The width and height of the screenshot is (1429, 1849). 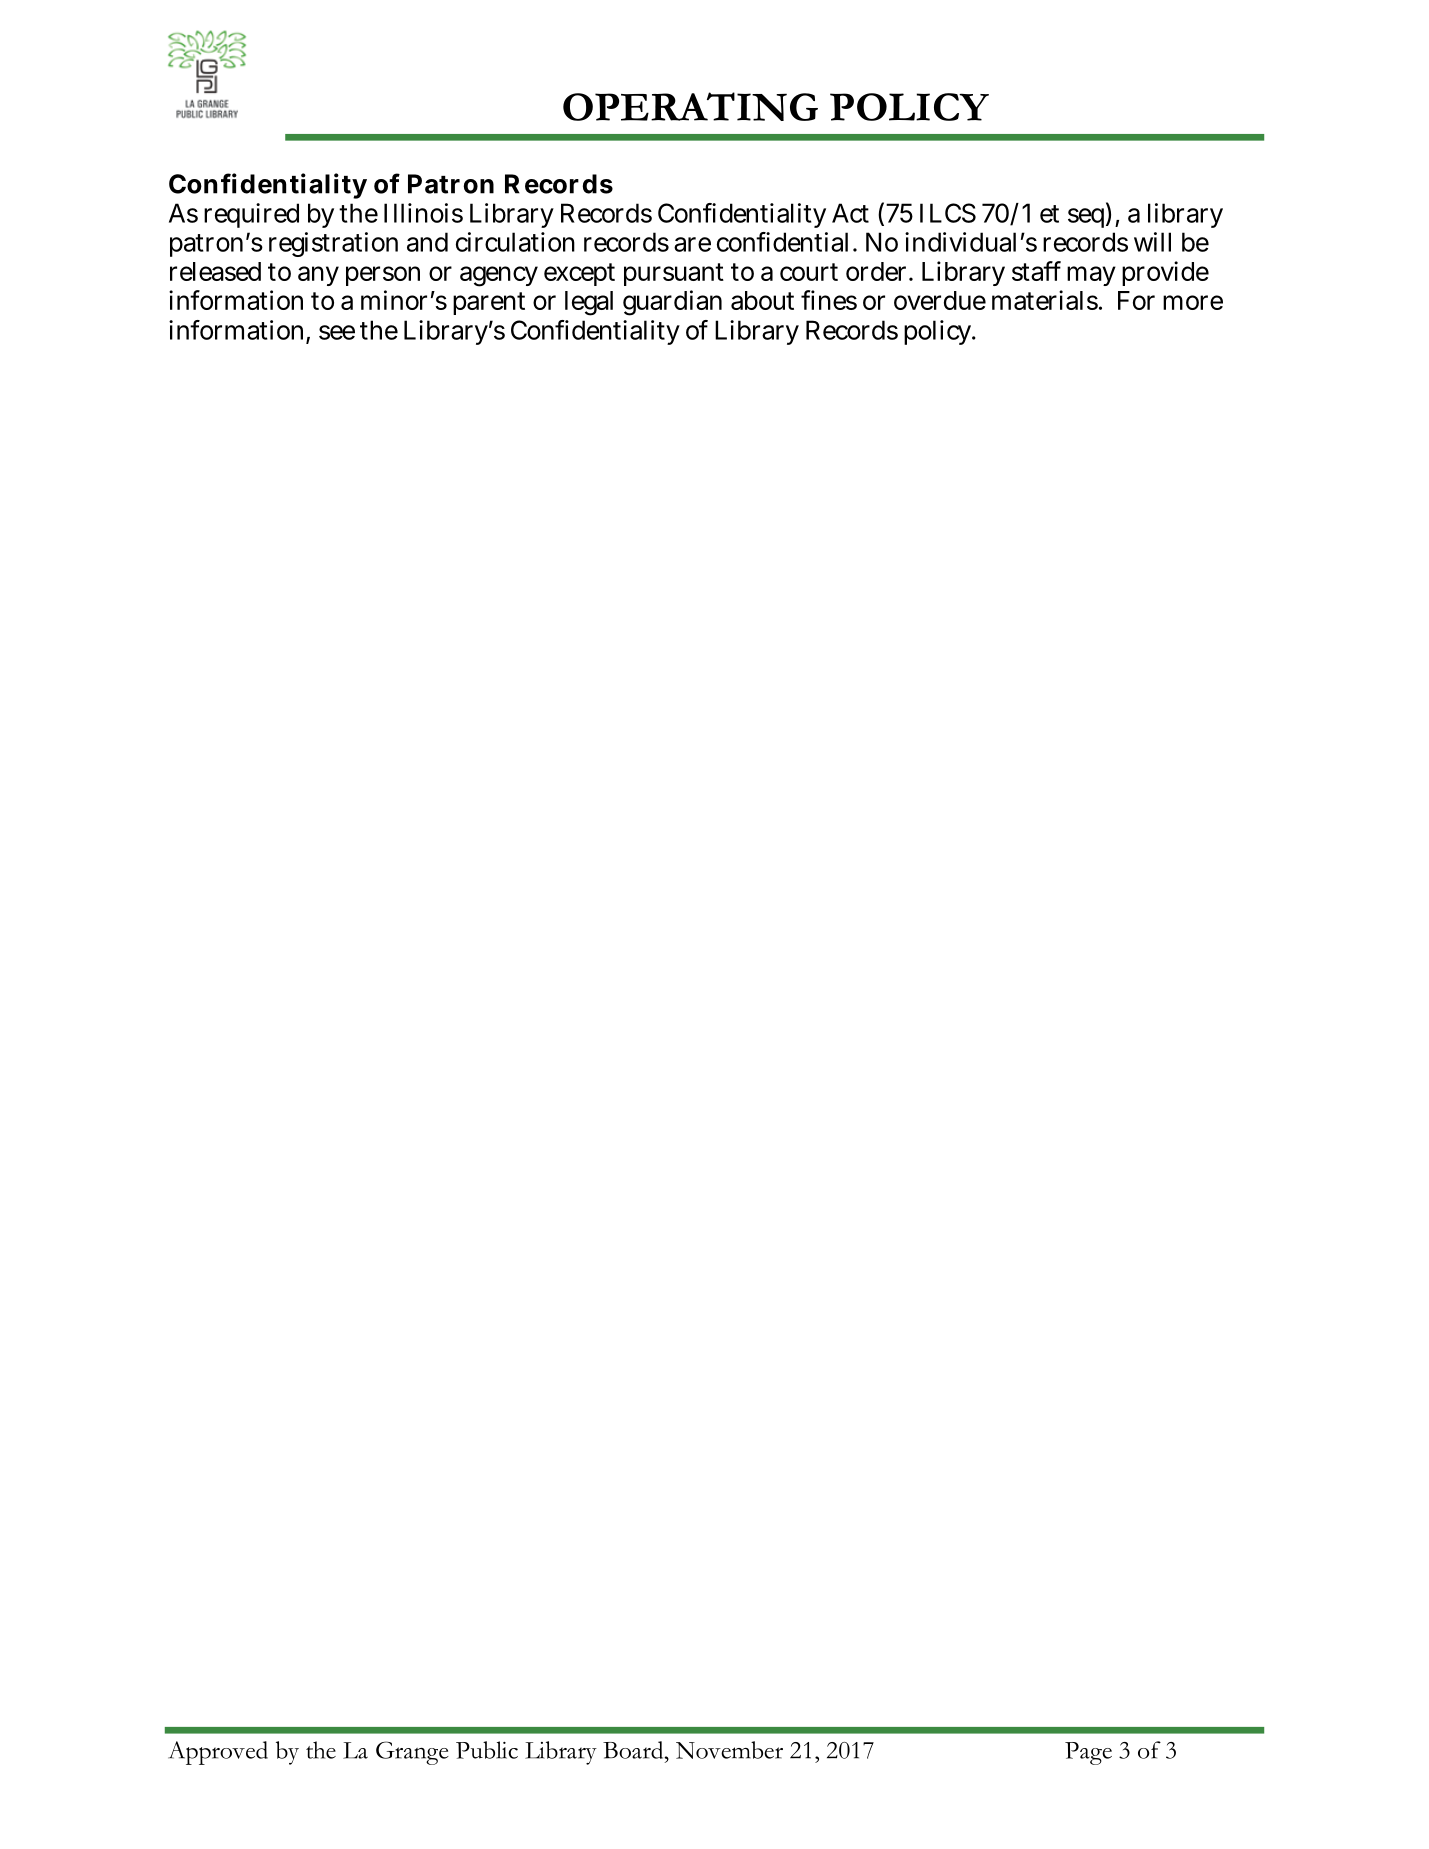 What do you see at coordinates (1193, 302) in the screenshot?
I see `more` at bounding box center [1193, 302].
